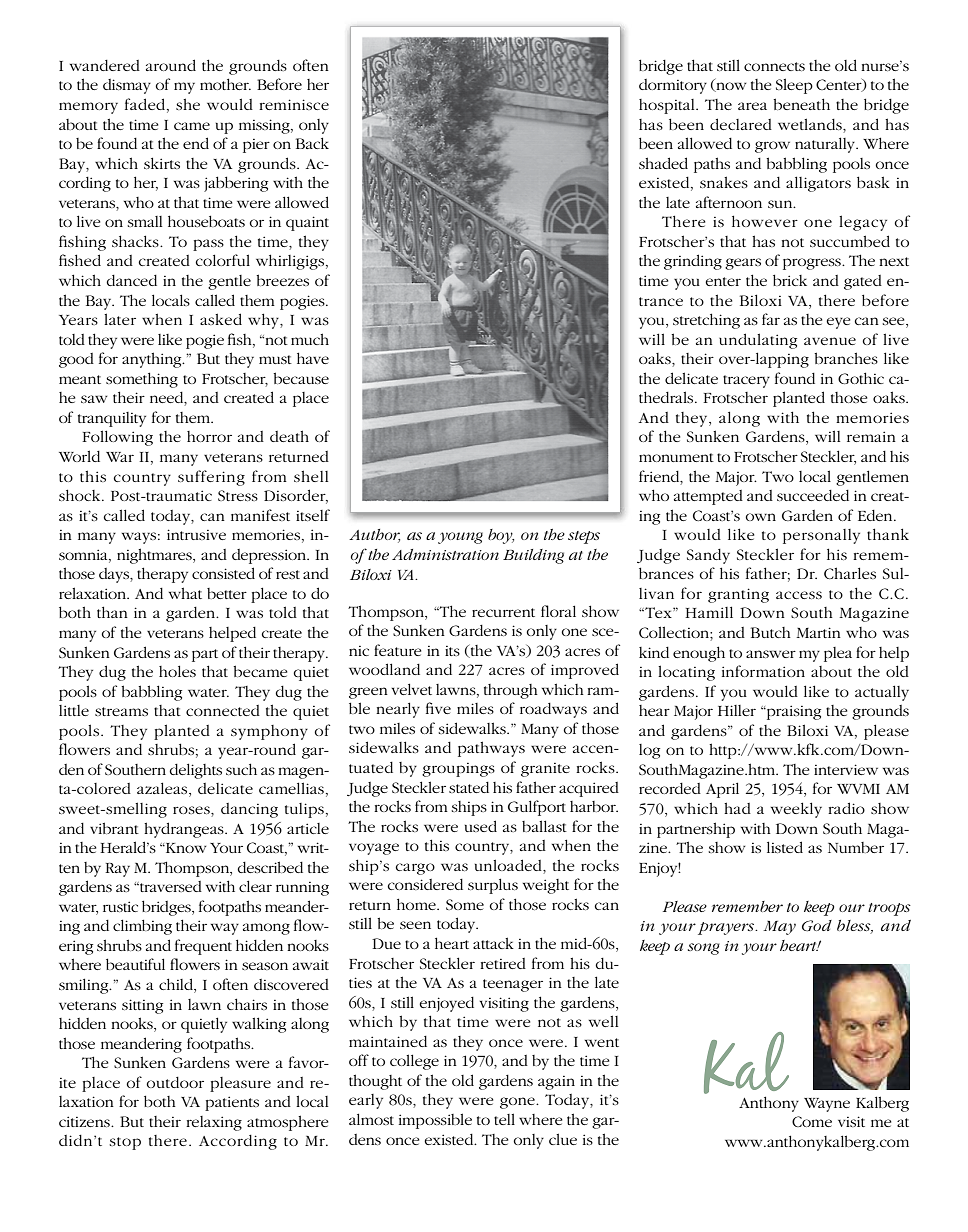 This screenshot has width=968, height=1232. I want to click on boy, so click(501, 536).
